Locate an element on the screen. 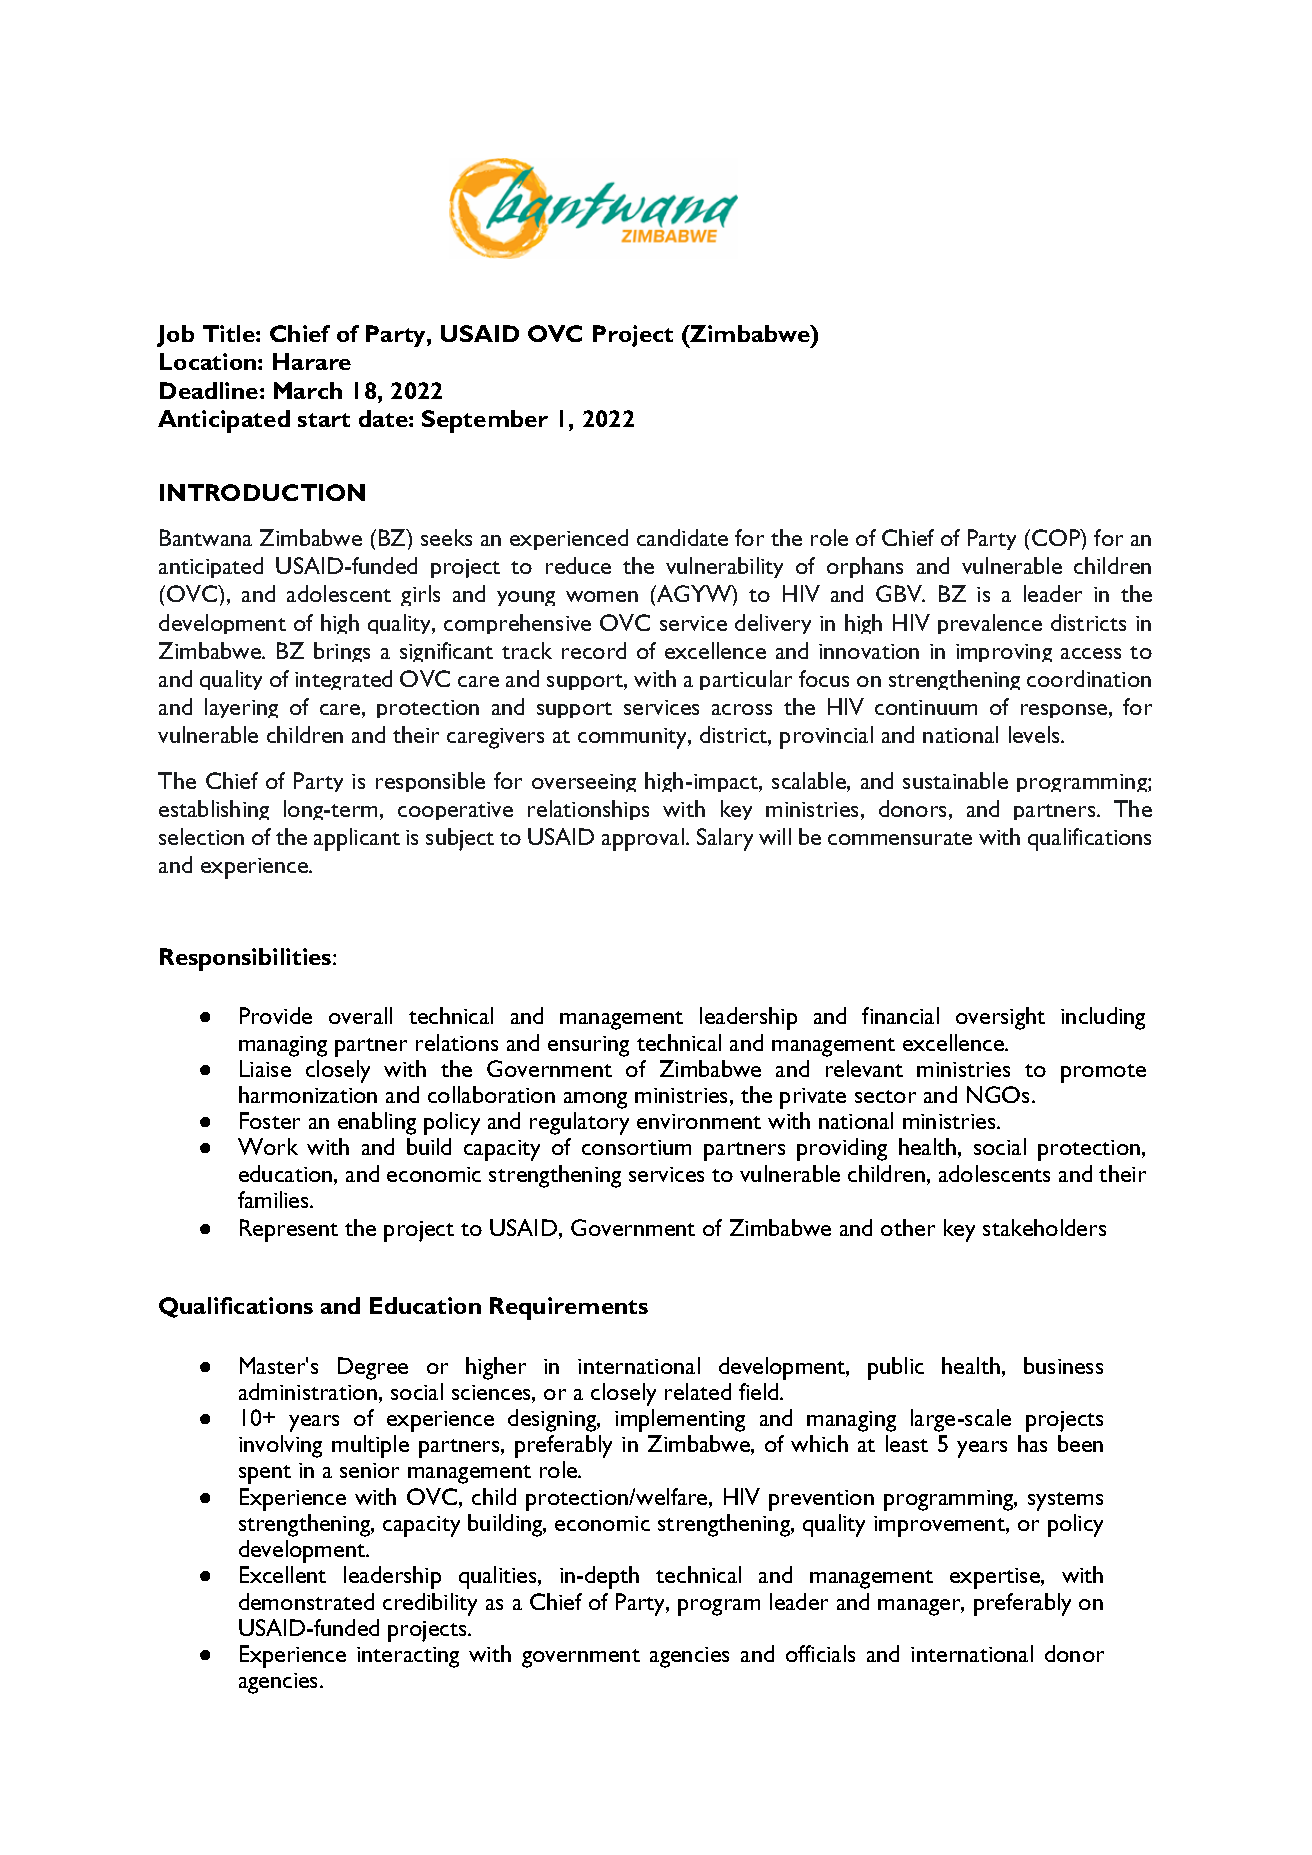  stakeholders is located at coordinates (1044, 1227).
